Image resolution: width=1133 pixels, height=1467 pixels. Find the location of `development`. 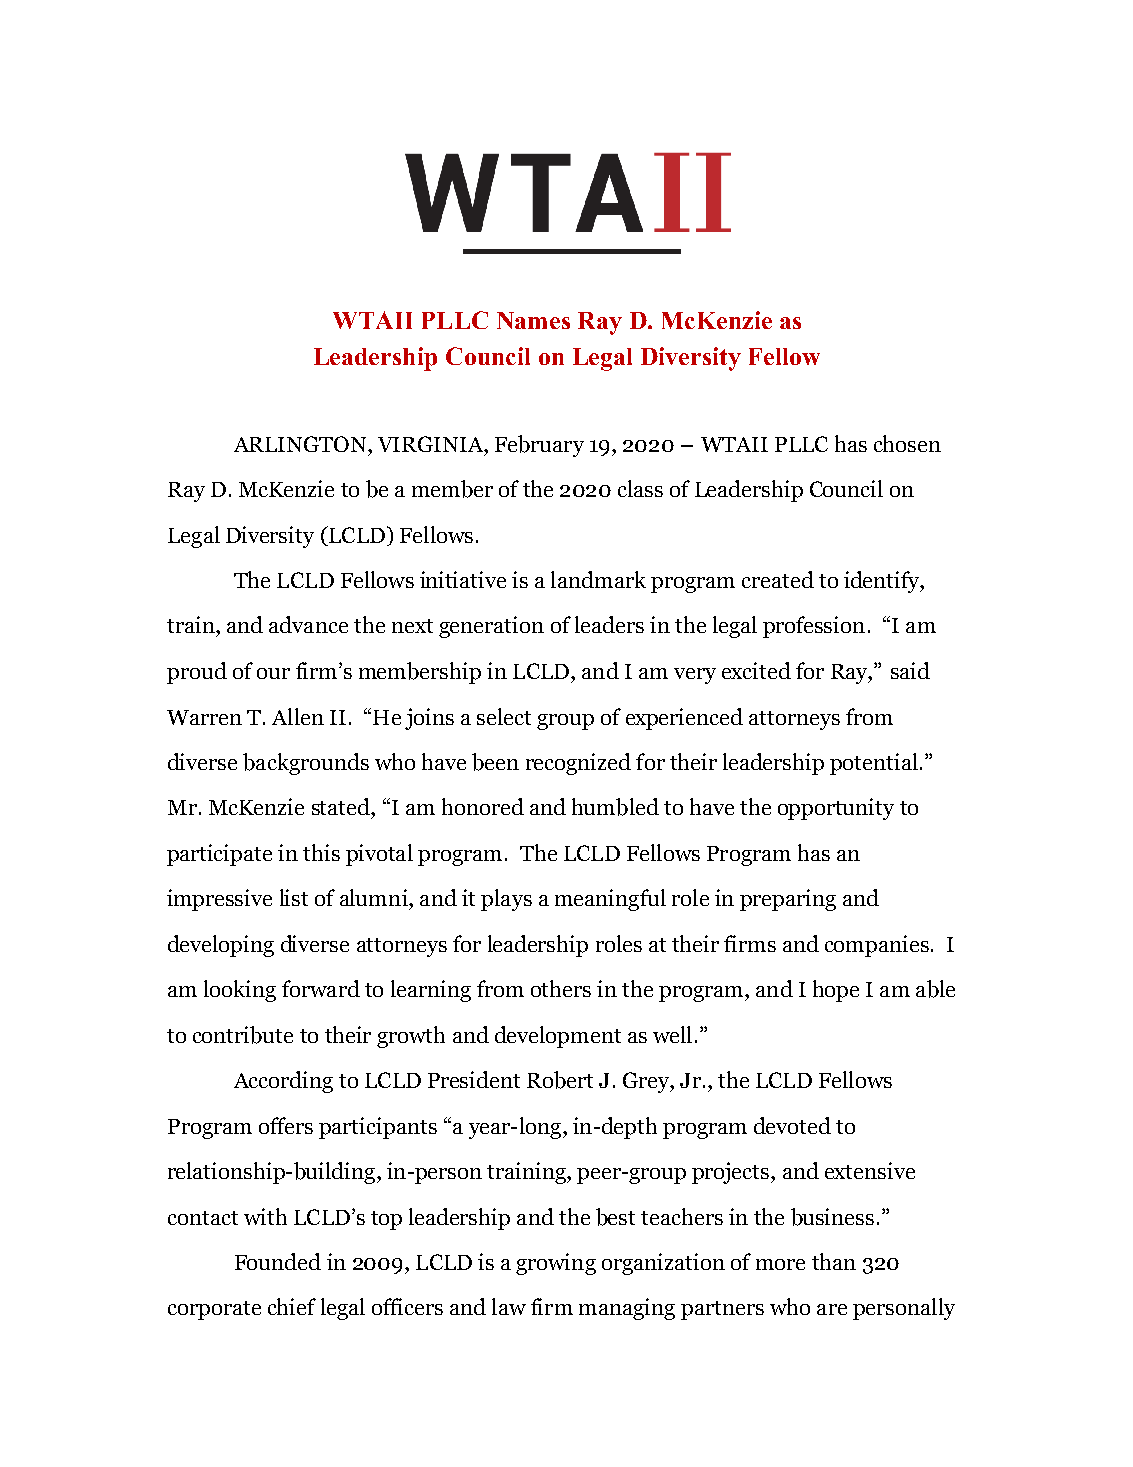

development is located at coordinates (558, 1037).
